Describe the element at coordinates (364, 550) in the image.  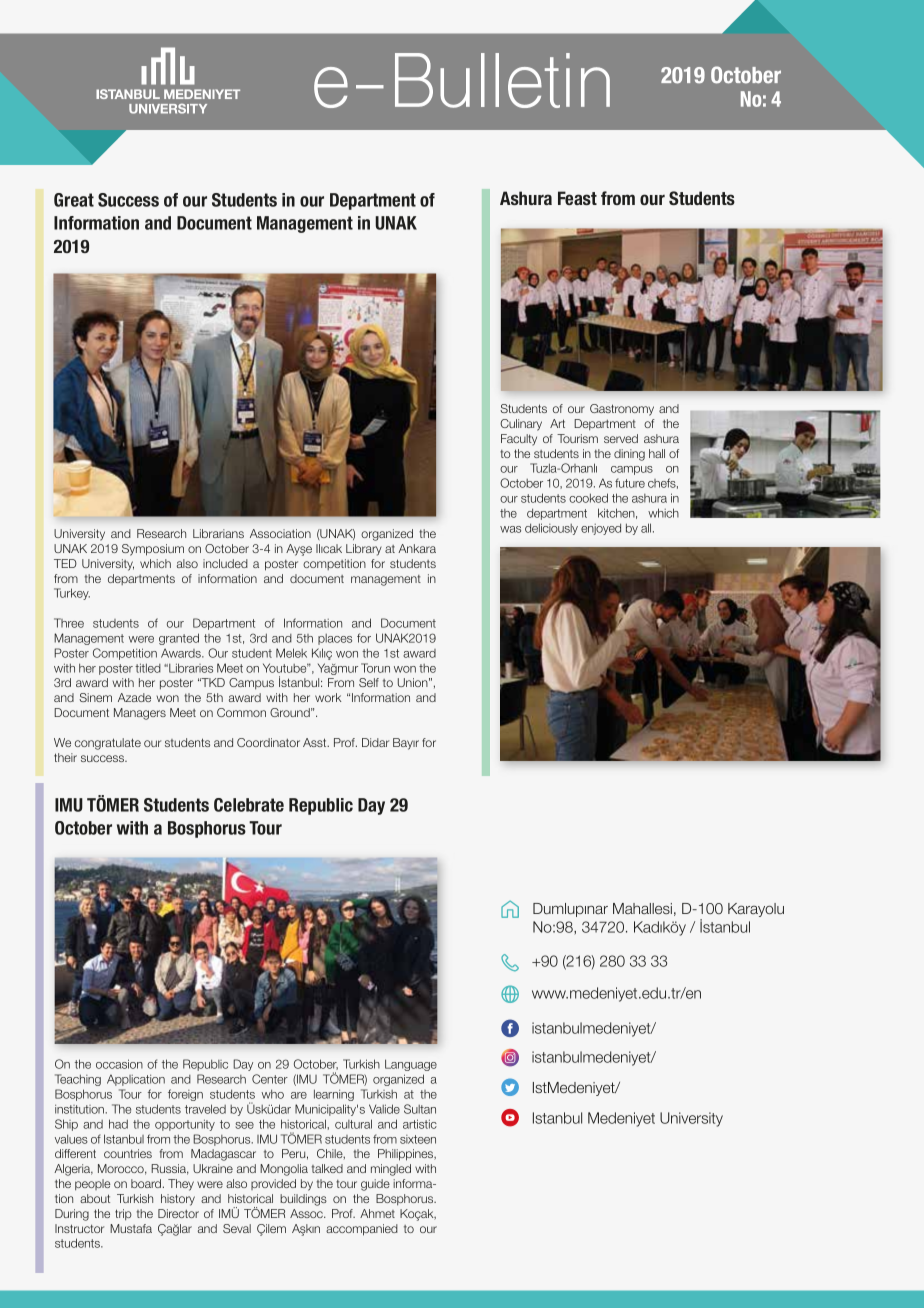
I see `Library` at that location.
